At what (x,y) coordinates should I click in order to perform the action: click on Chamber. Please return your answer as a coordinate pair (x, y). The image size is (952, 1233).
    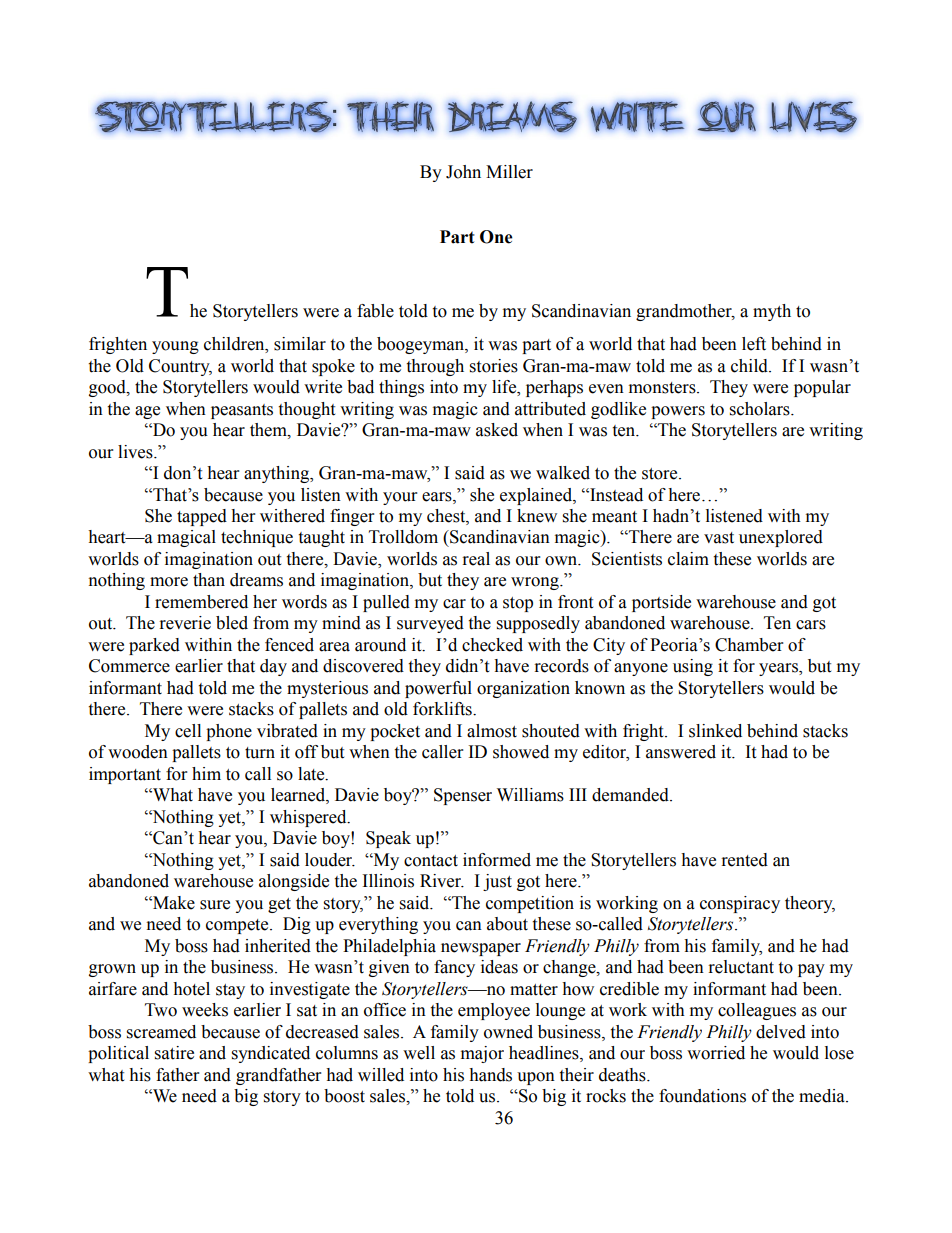
    Looking at the image, I should click on (749, 645).
